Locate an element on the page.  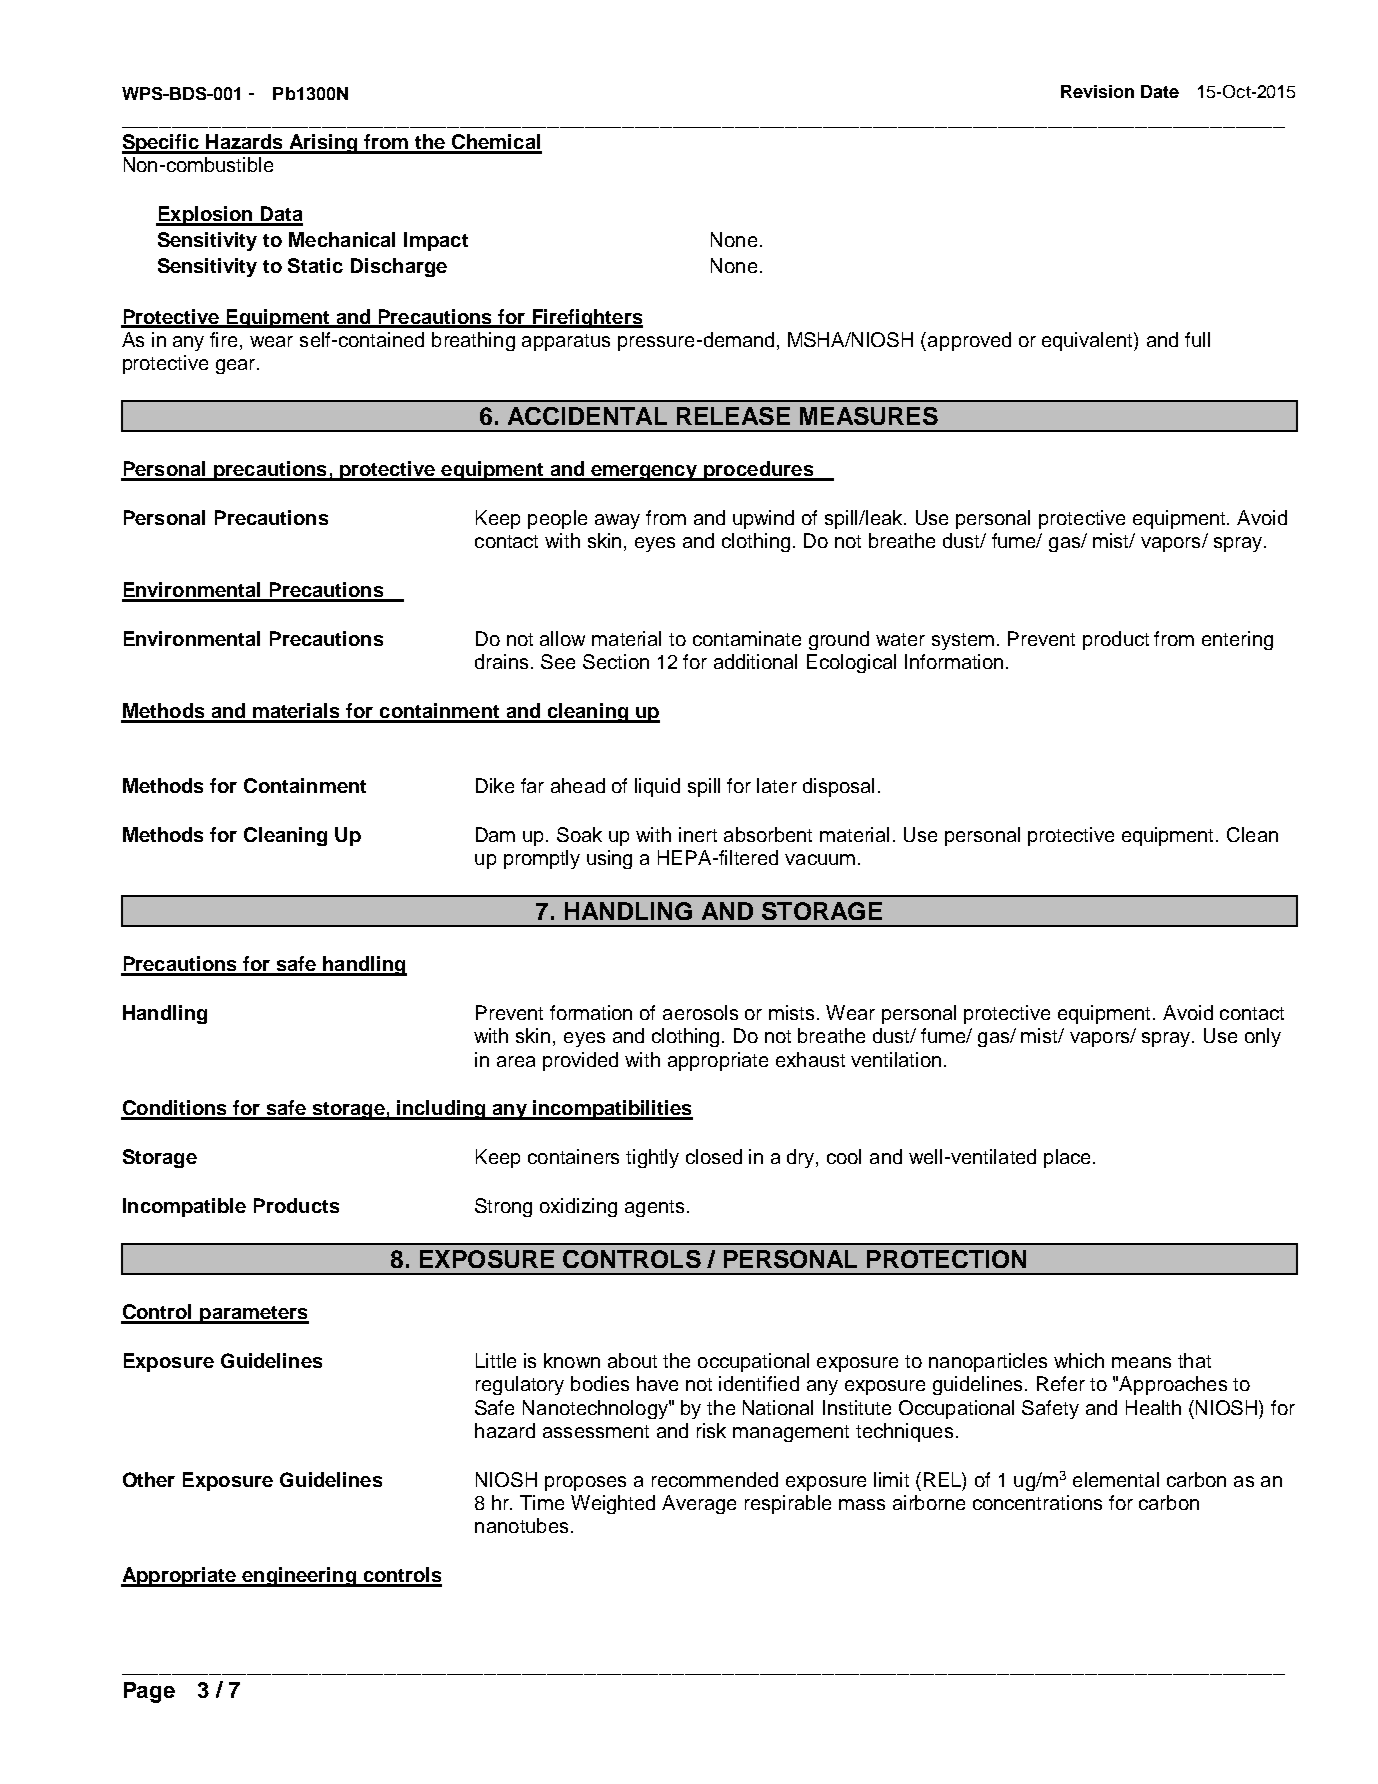
Impact is located at coordinates (436, 241).
